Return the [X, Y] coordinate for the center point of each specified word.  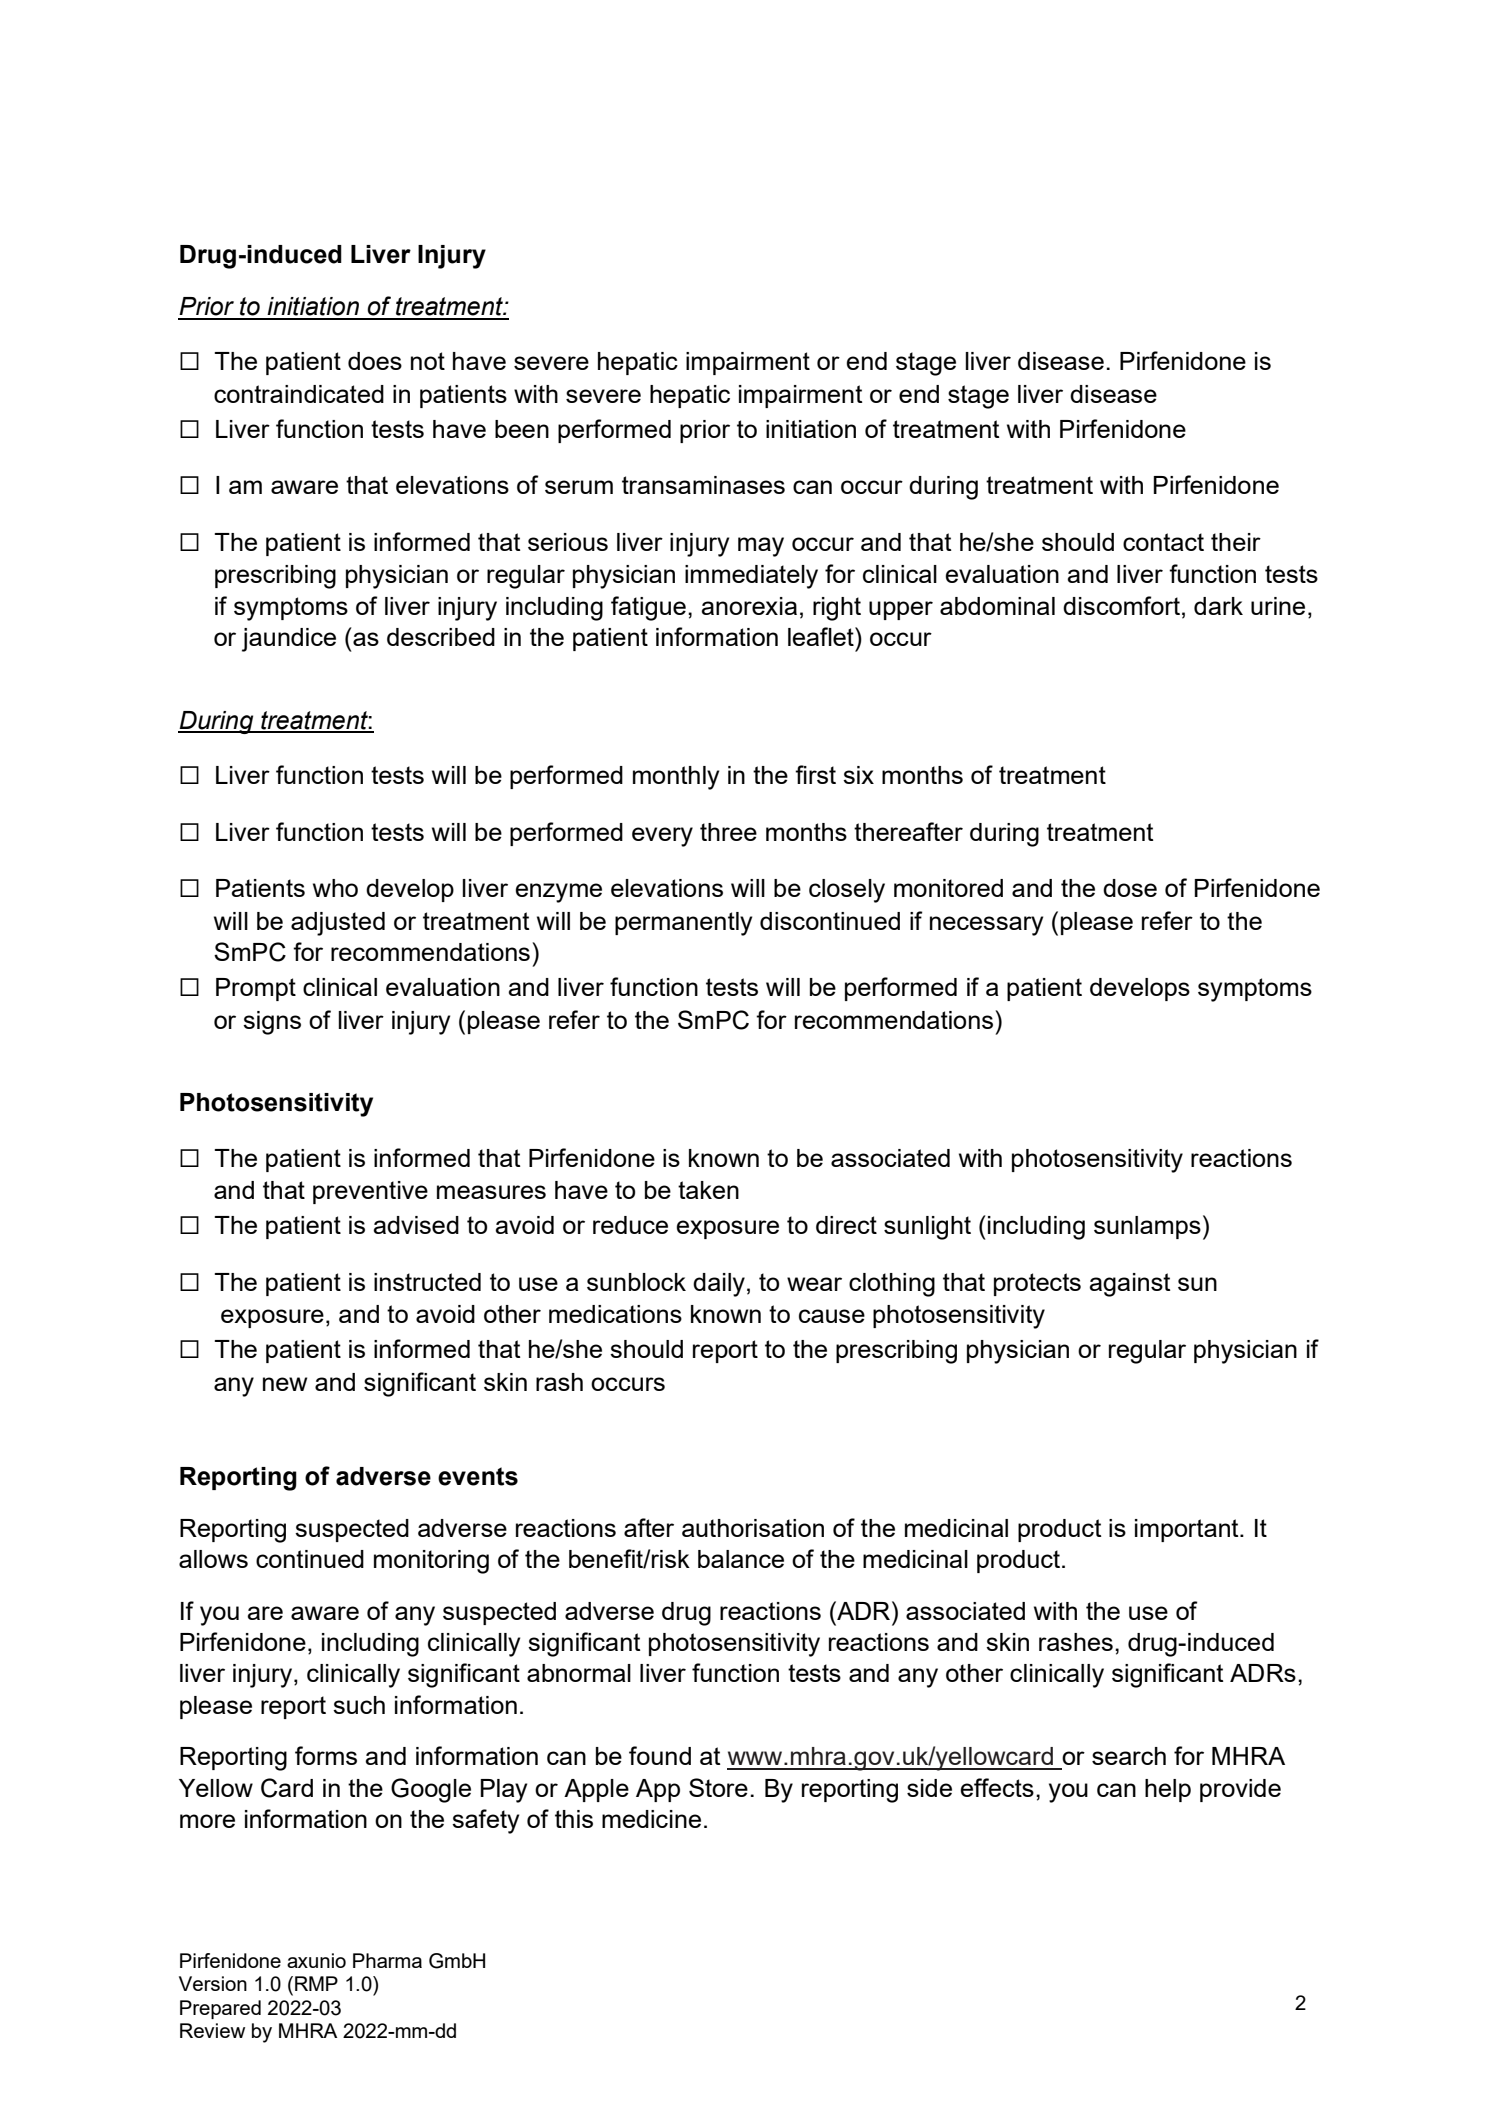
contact [1163, 542]
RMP [316, 1983]
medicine [651, 1819]
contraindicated [299, 394]
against [1129, 1285]
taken [708, 1190]
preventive [370, 1192]
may [761, 547]
